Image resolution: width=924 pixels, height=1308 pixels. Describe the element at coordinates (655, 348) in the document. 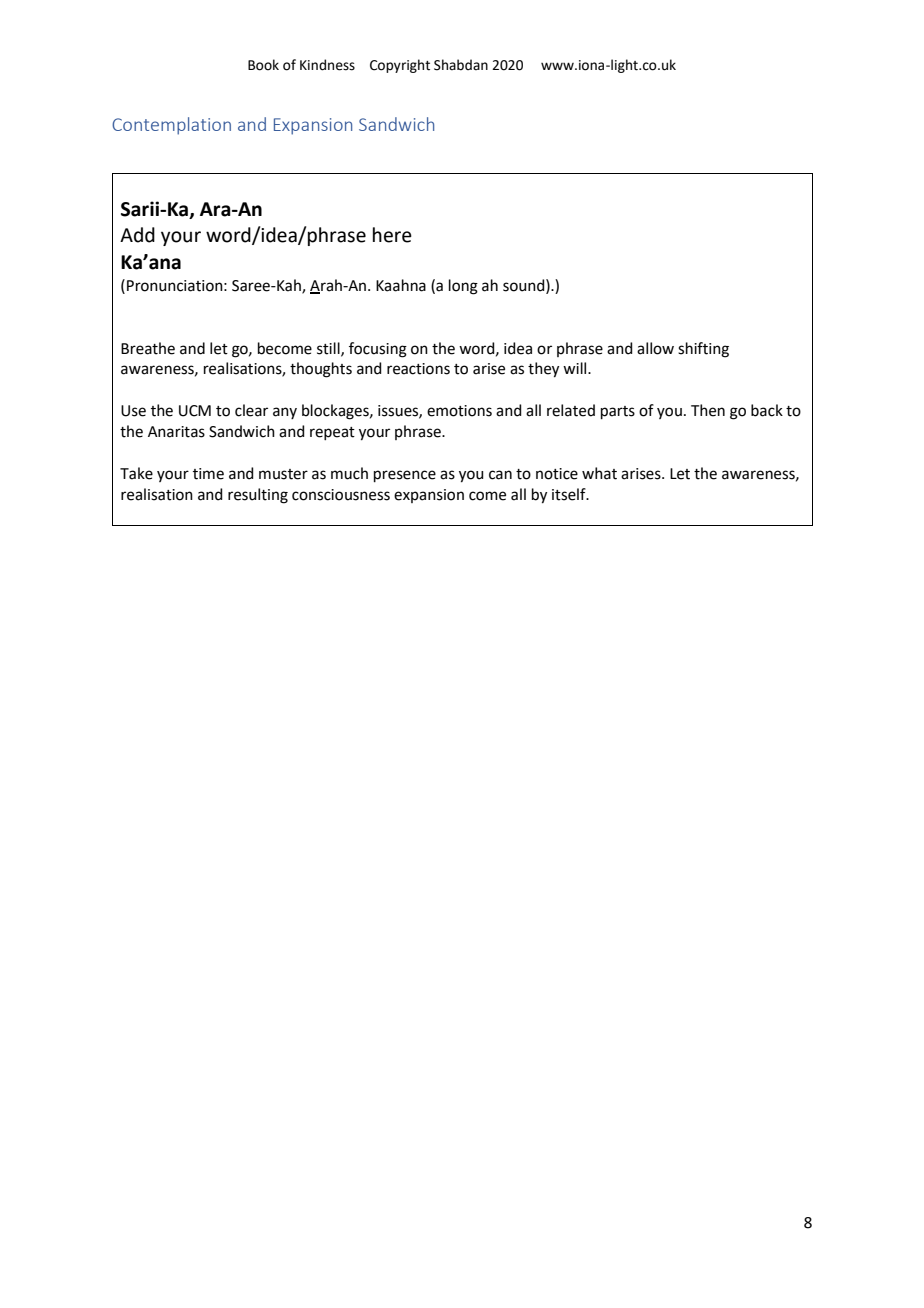

I see `allow` at that location.
